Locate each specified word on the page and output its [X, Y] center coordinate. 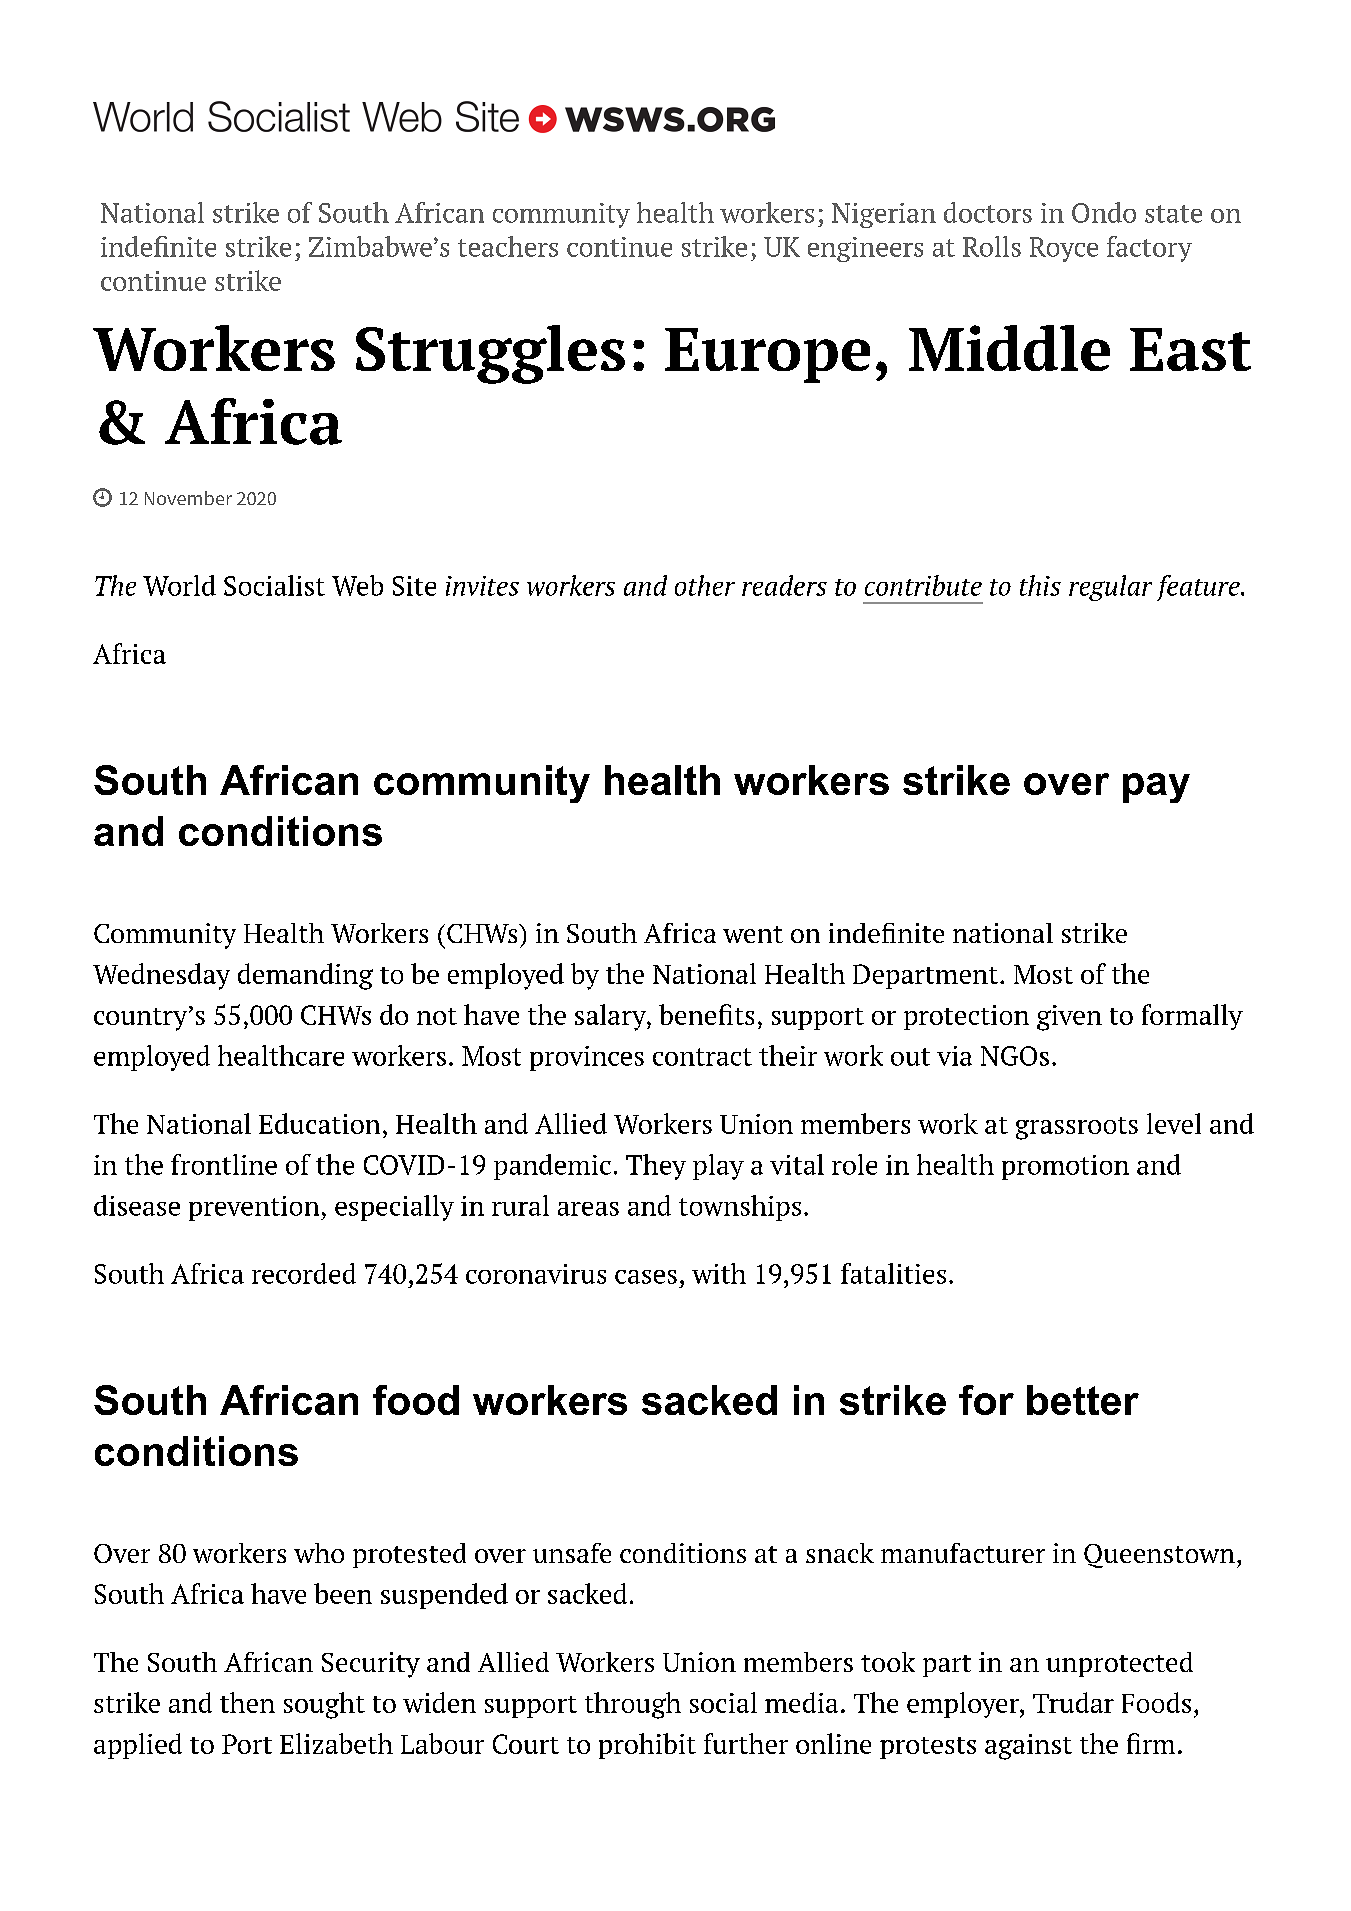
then [247, 1702]
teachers [508, 246]
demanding [305, 976]
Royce [1064, 249]
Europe [767, 355]
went [753, 934]
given [1069, 1018]
